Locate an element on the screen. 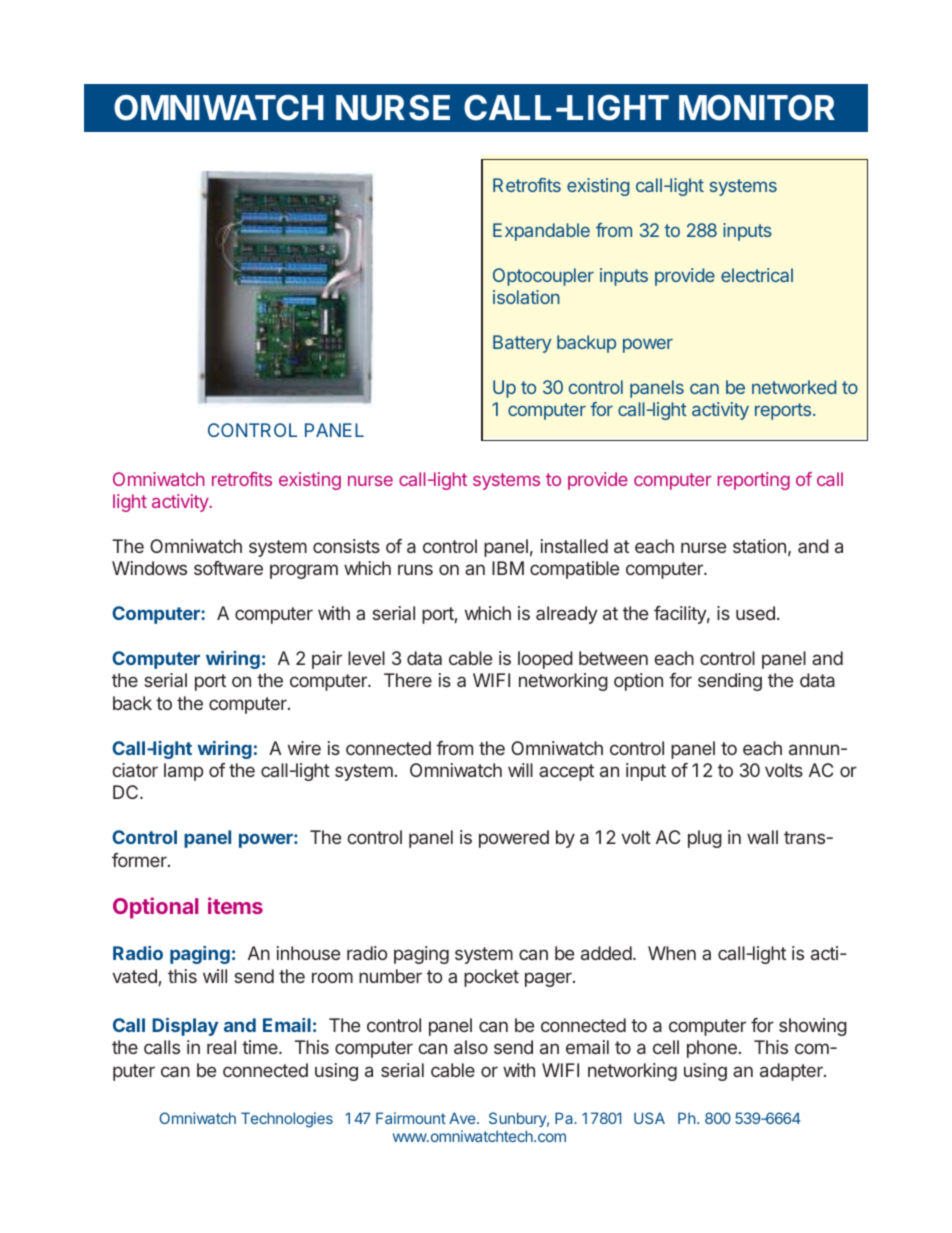 This screenshot has height=1233, width=952. real is located at coordinates (221, 1047).
